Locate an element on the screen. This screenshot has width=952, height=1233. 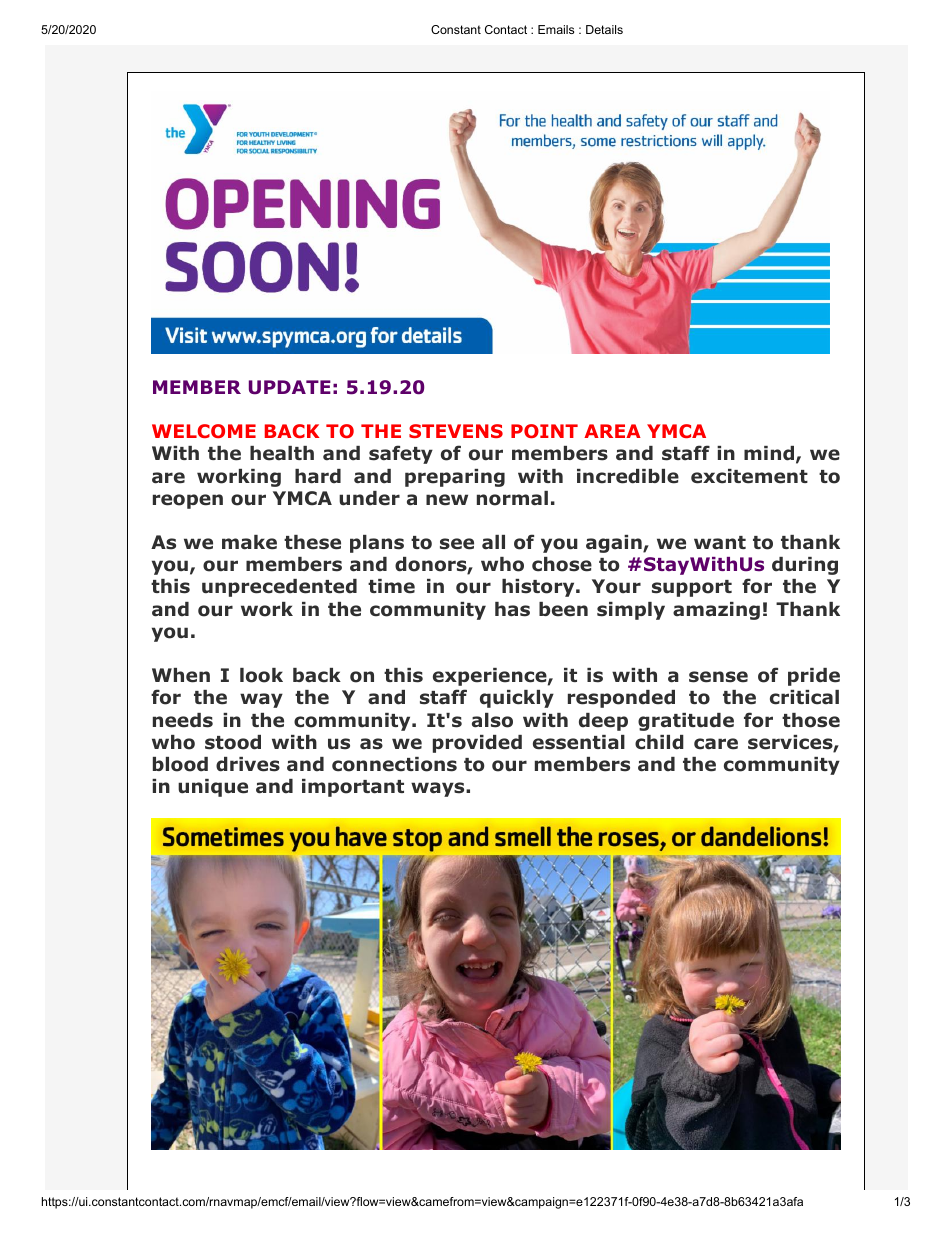
UPDATE is located at coordinates (290, 387).
